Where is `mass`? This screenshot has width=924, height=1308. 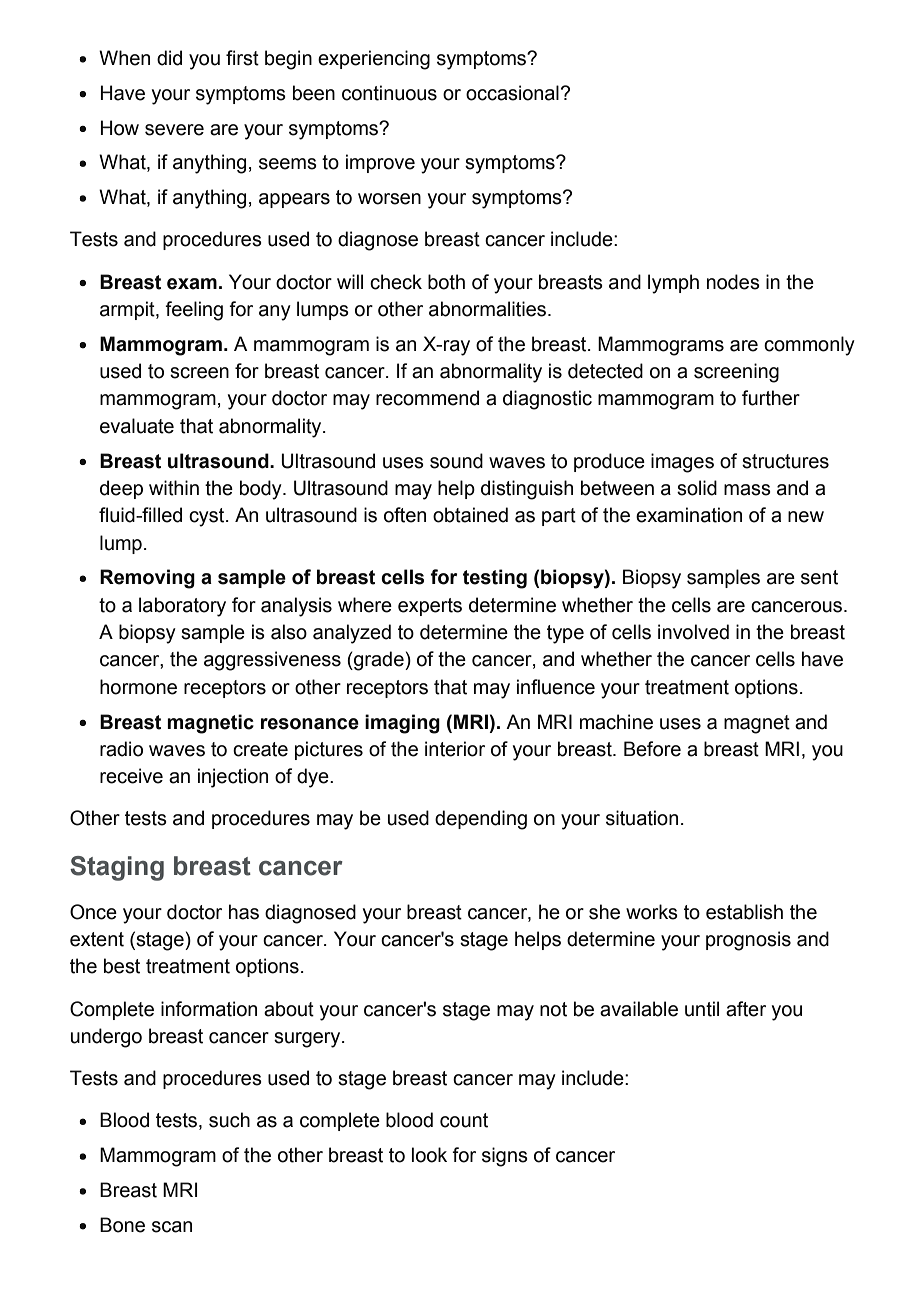
mass is located at coordinates (747, 490).
